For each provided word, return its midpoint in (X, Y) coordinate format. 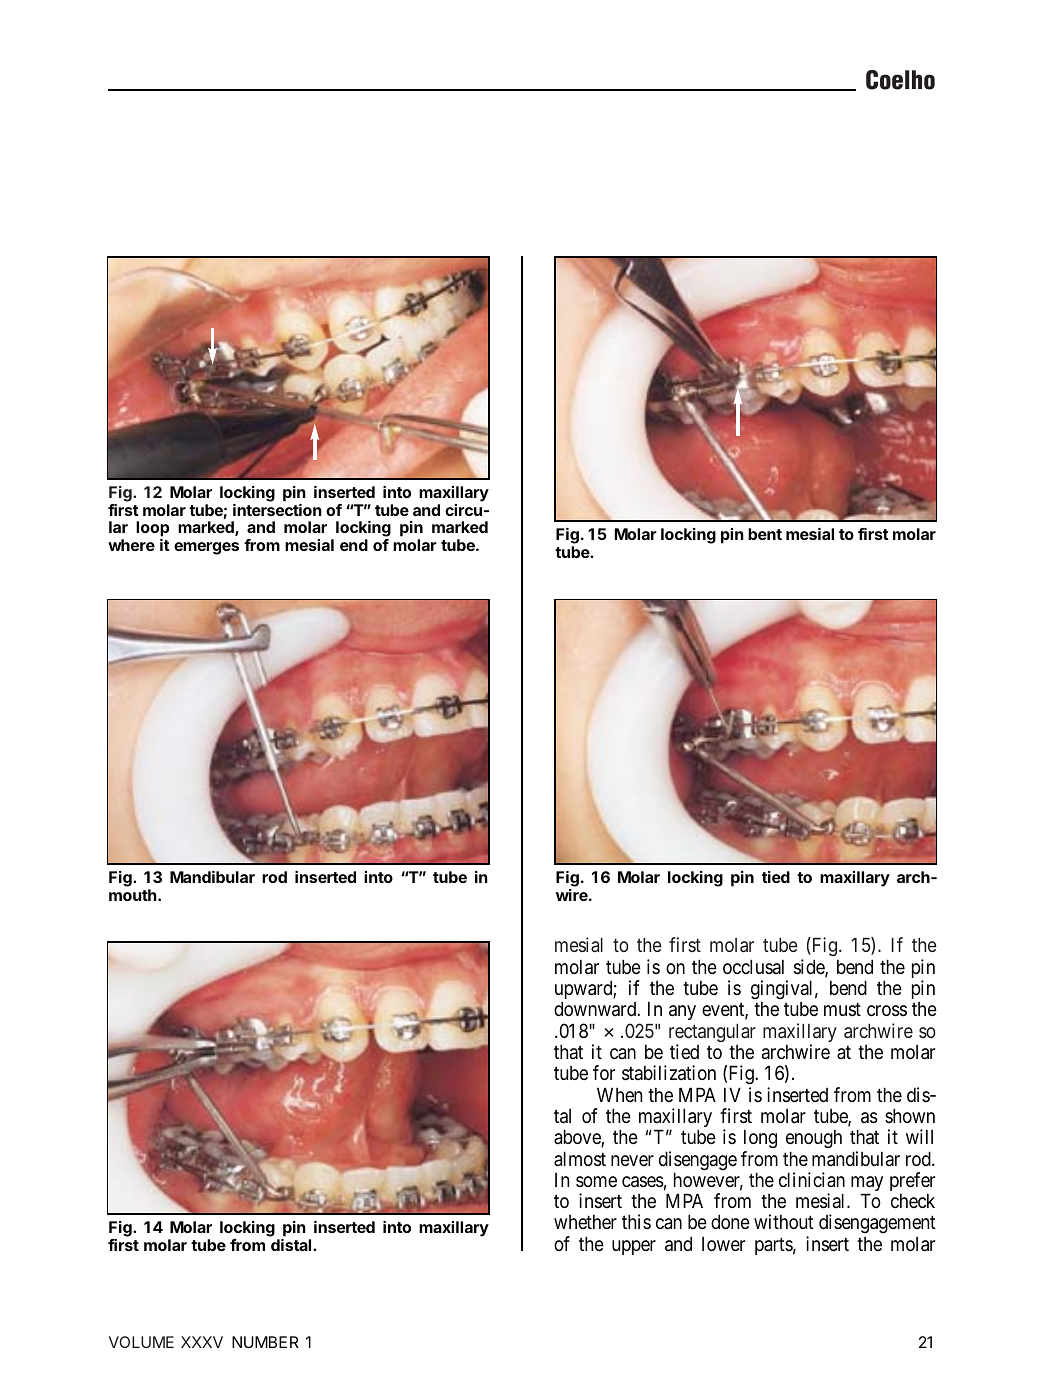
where (131, 545)
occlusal (753, 966)
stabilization (669, 1073)
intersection (277, 510)
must (842, 1009)
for (604, 1072)
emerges (206, 548)
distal (292, 1245)
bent (765, 534)
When (619, 1094)
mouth (134, 895)
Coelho (900, 80)
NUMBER (265, 1342)
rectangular (712, 1034)
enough (814, 1139)
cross (887, 1011)
